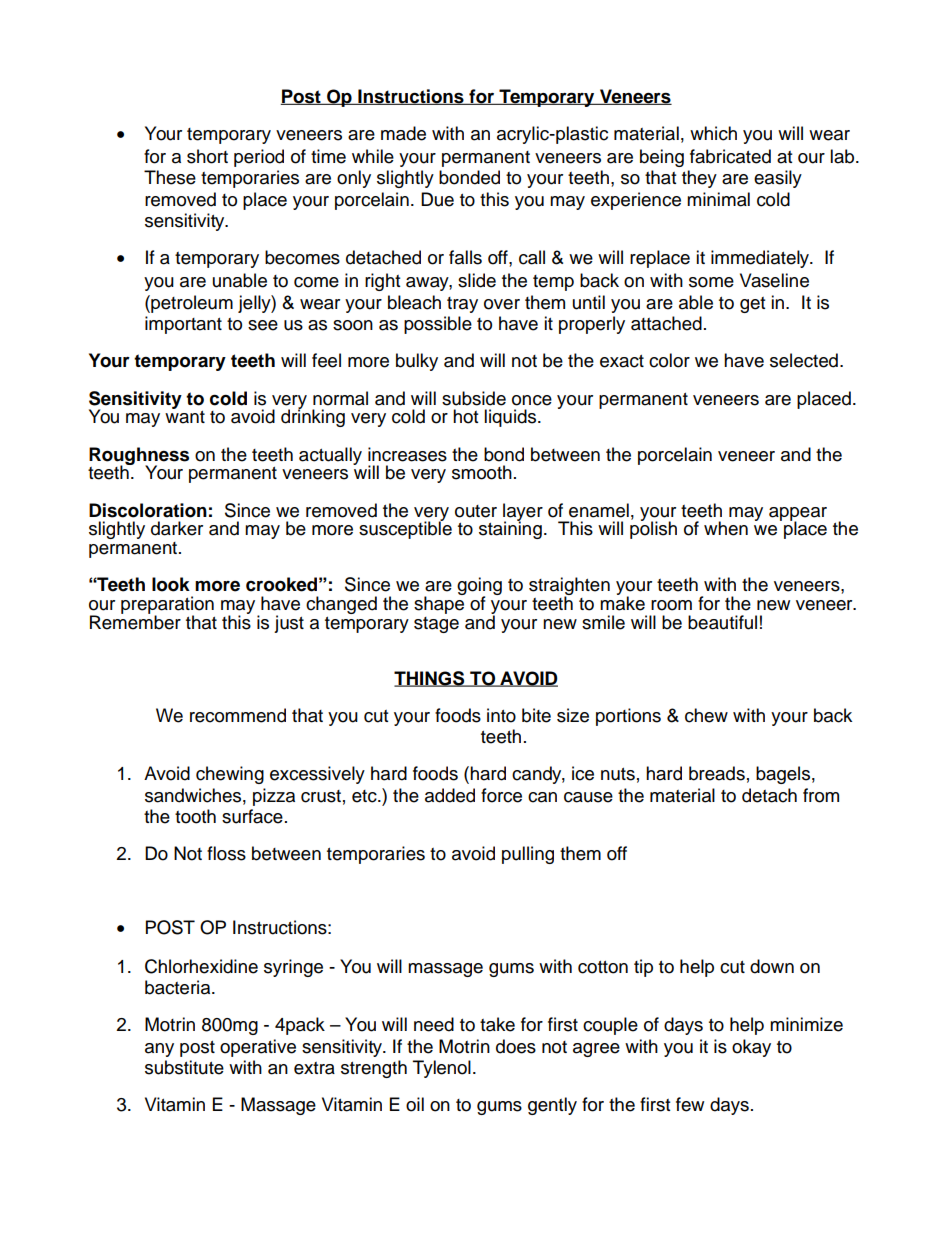  Describe the element at coordinates (442, 1069) in the screenshot. I see `Tylenol` at that location.
